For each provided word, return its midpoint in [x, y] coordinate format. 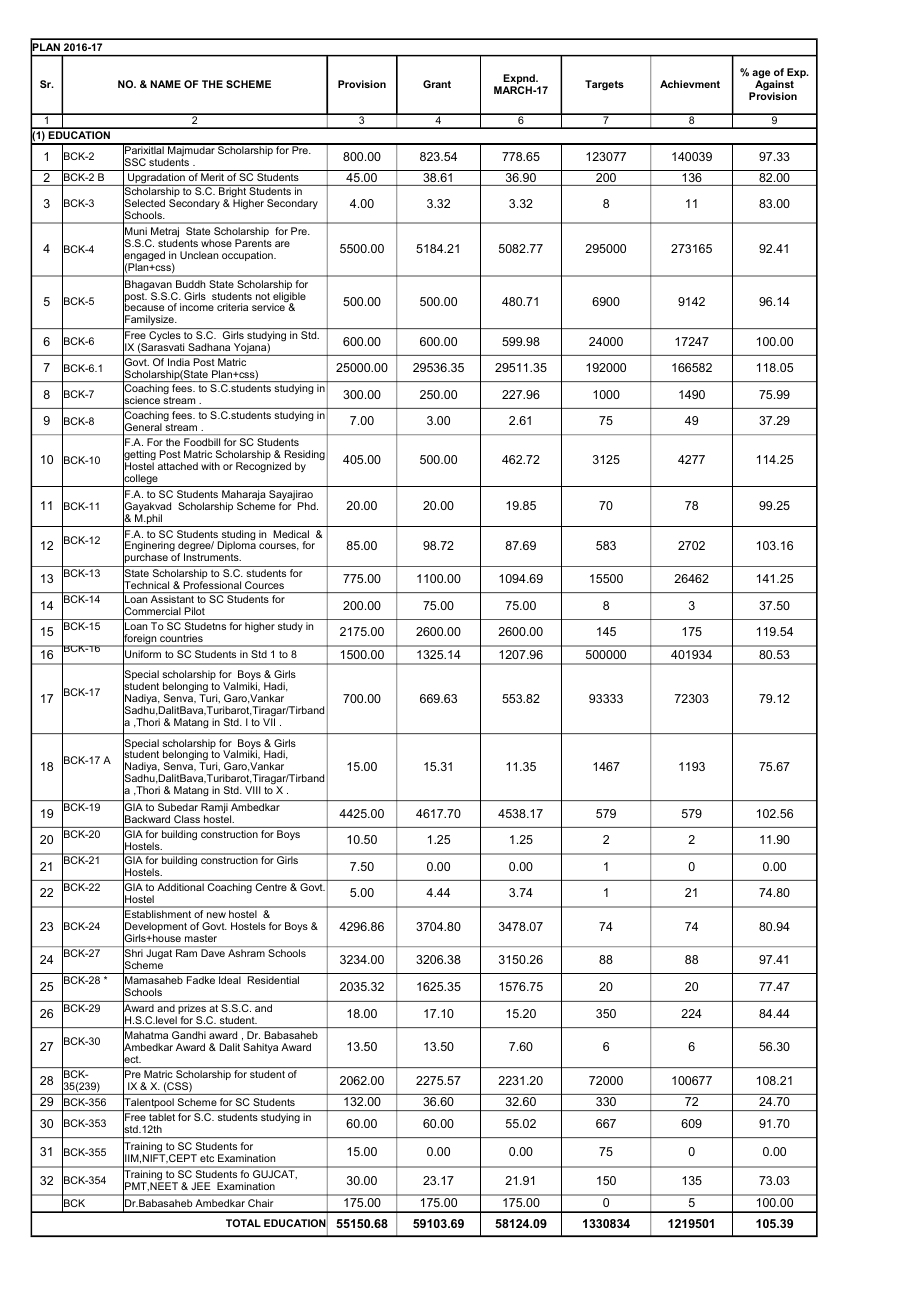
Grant [437, 84]
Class [187, 819]
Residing [305, 456]
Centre [271, 887]
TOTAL [243, 1223]
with [210, 466]
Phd [308, 506]
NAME [165, 84]
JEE [201, 1186]
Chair [260, 1203]
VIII [253, 790]
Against [773, 86]
